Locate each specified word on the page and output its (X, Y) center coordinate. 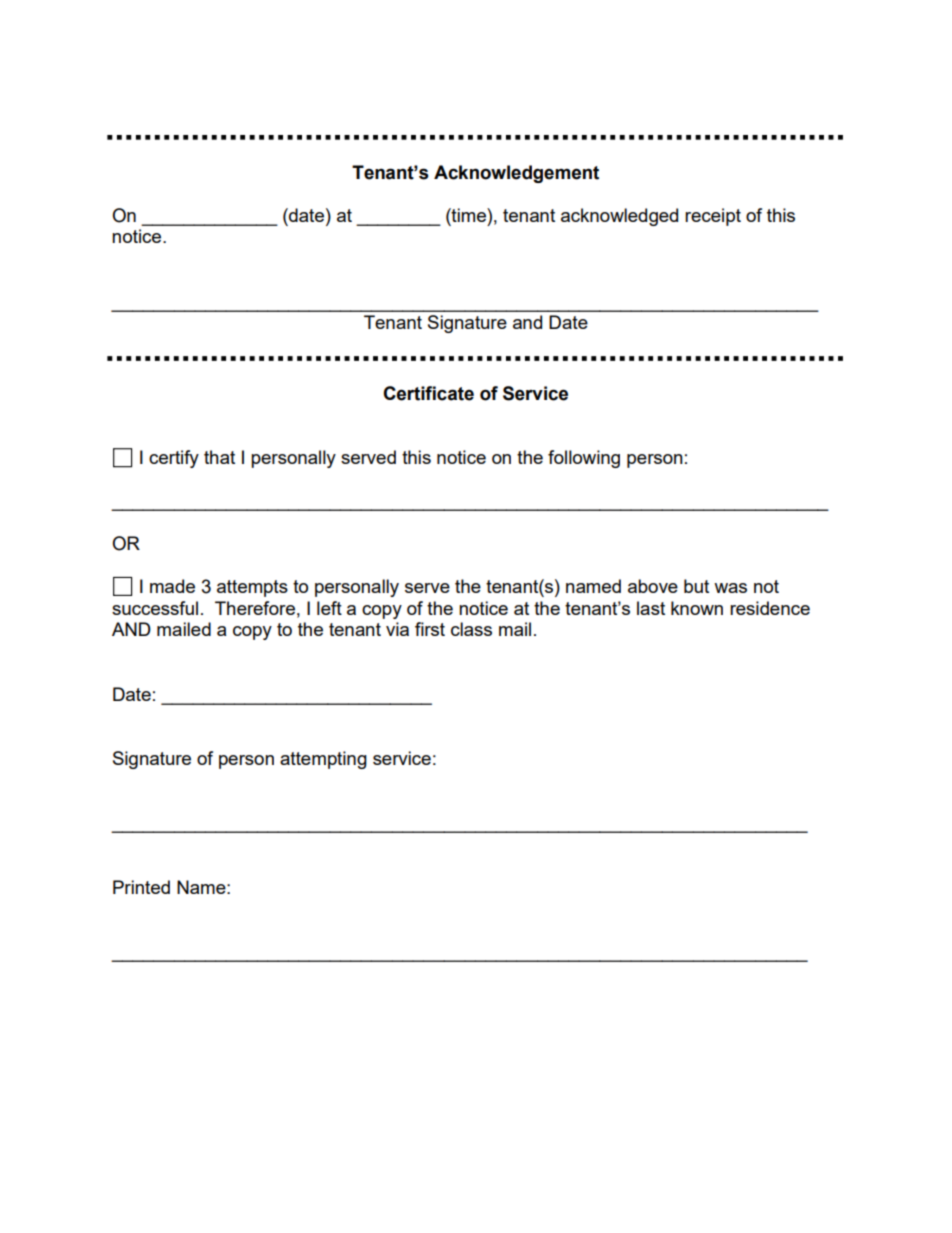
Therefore (255, 608)
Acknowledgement (516, 174)
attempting (323, 760)
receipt (713, 217)
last (651, 608)
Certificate (428, 393)
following (584, 459)
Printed (141, 887)
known (697, 608)
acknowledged (619, 217)
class (471, 629)
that (219, 457)
